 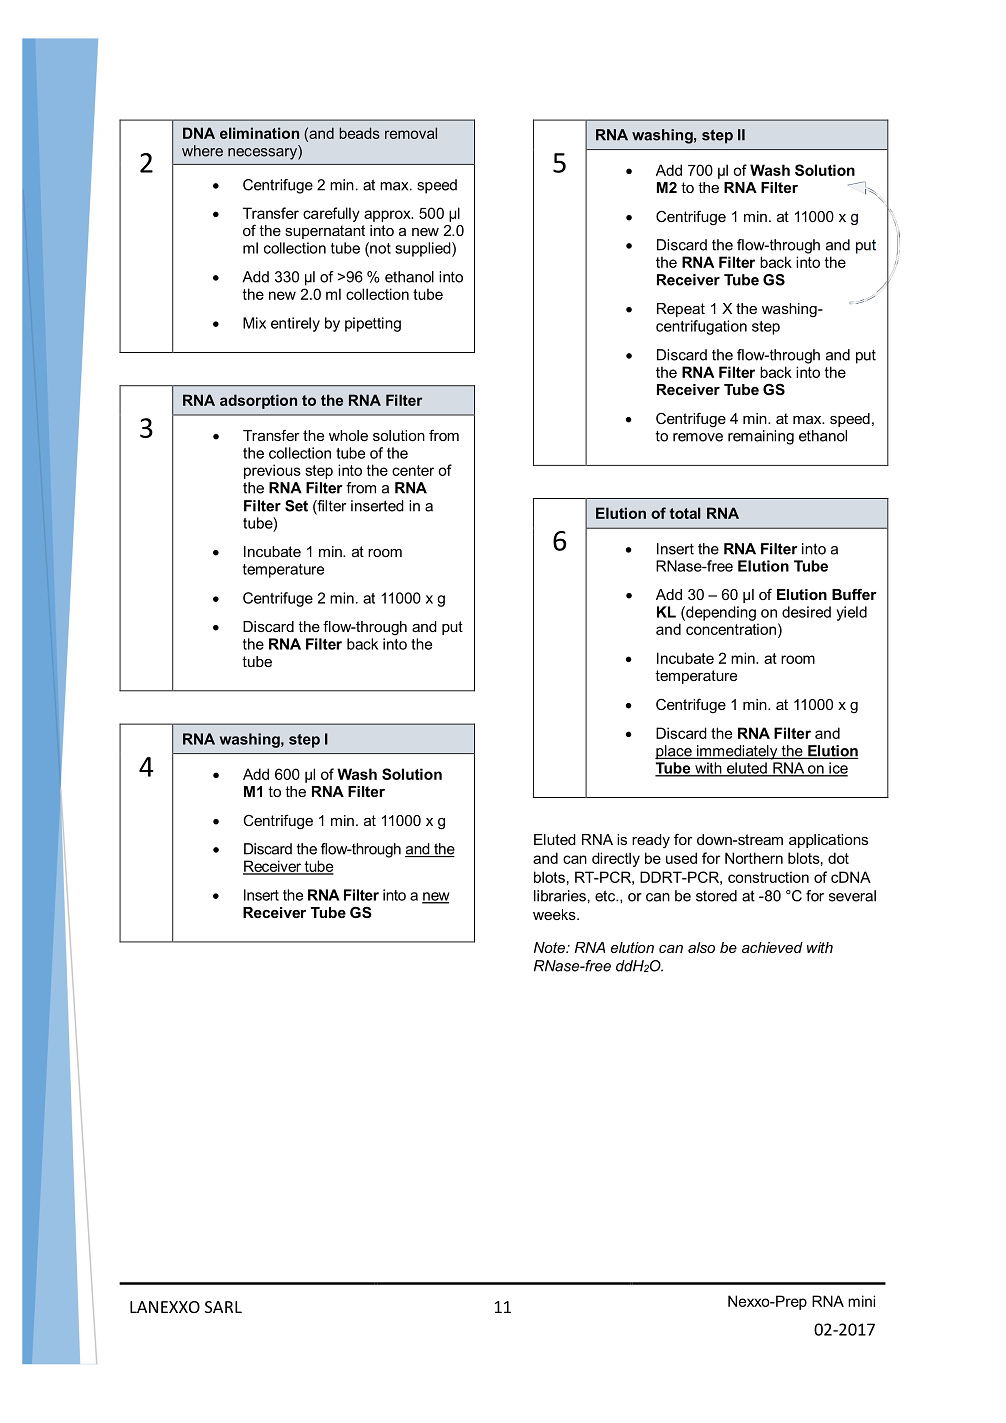 What do you see at coordinates (681, 310) in the image?
I see `Repeat` at bounding box center [681, 310].
